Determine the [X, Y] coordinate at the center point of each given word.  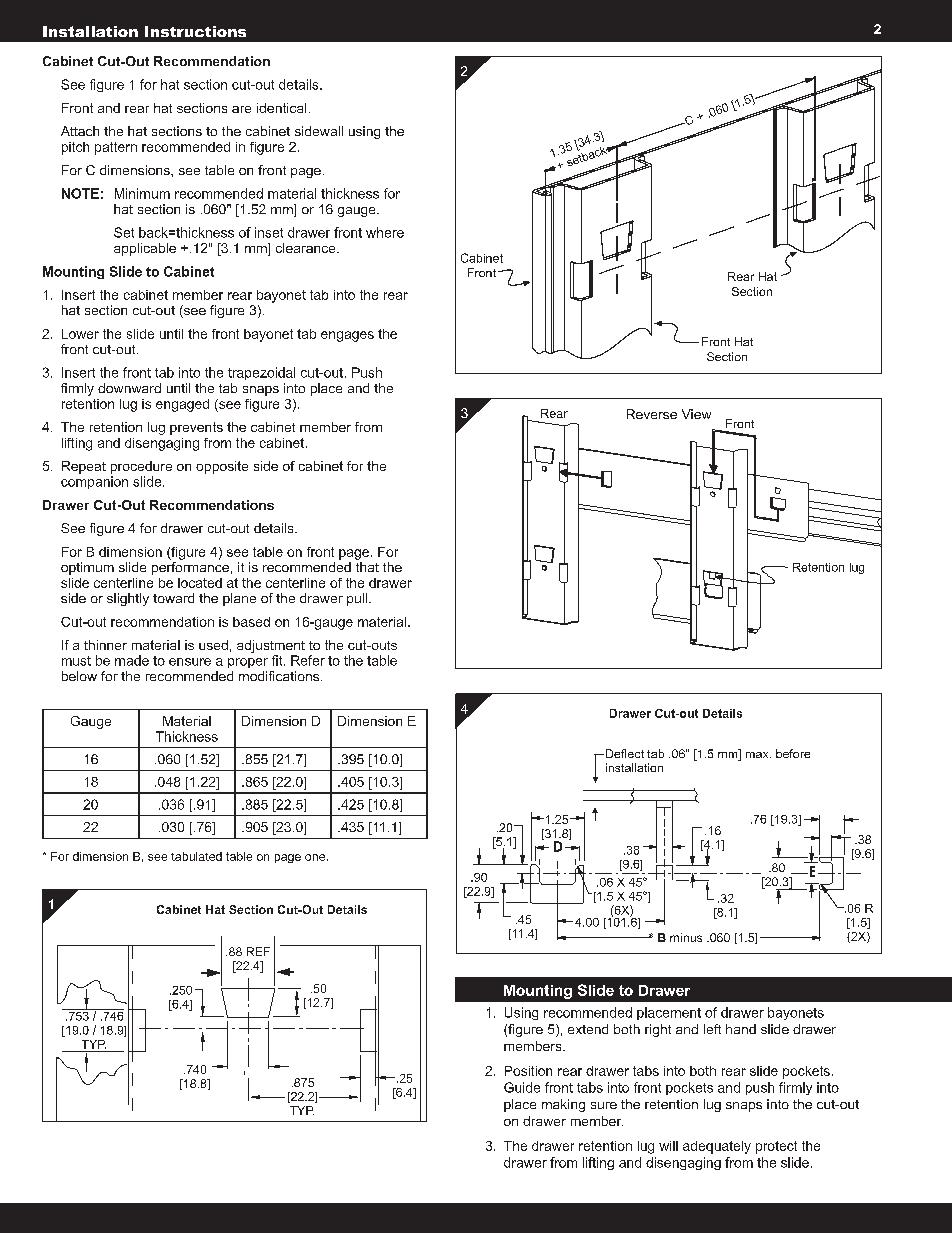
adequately [717, 1147]
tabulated [196, 856]
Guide [522, 1087]
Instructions [195, 31]
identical [281, 108]
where [385, 232]
